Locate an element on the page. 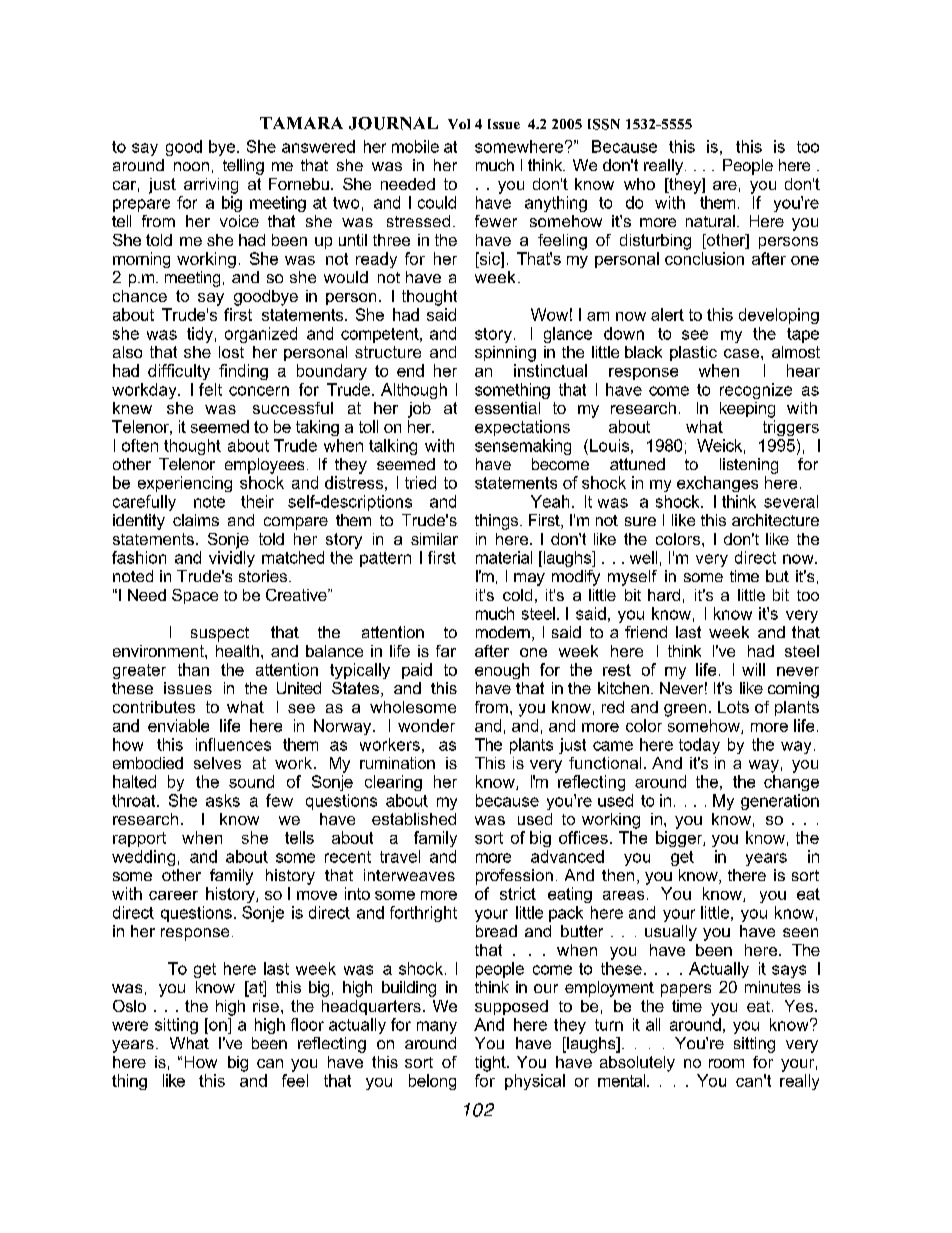  noon is located at coordinates (191, 166).
